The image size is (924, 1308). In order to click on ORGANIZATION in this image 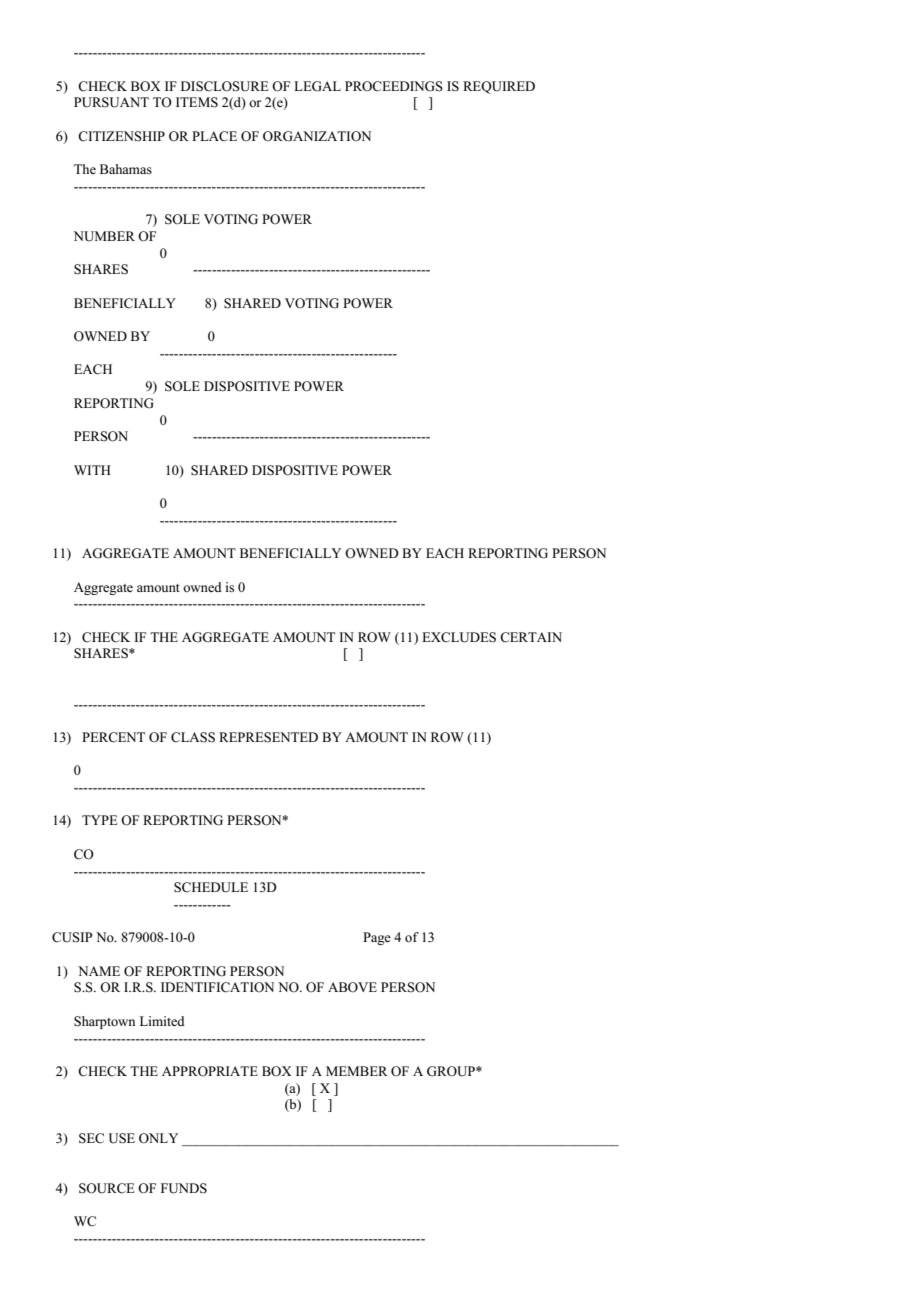, I will do `click(317, 136)`.
